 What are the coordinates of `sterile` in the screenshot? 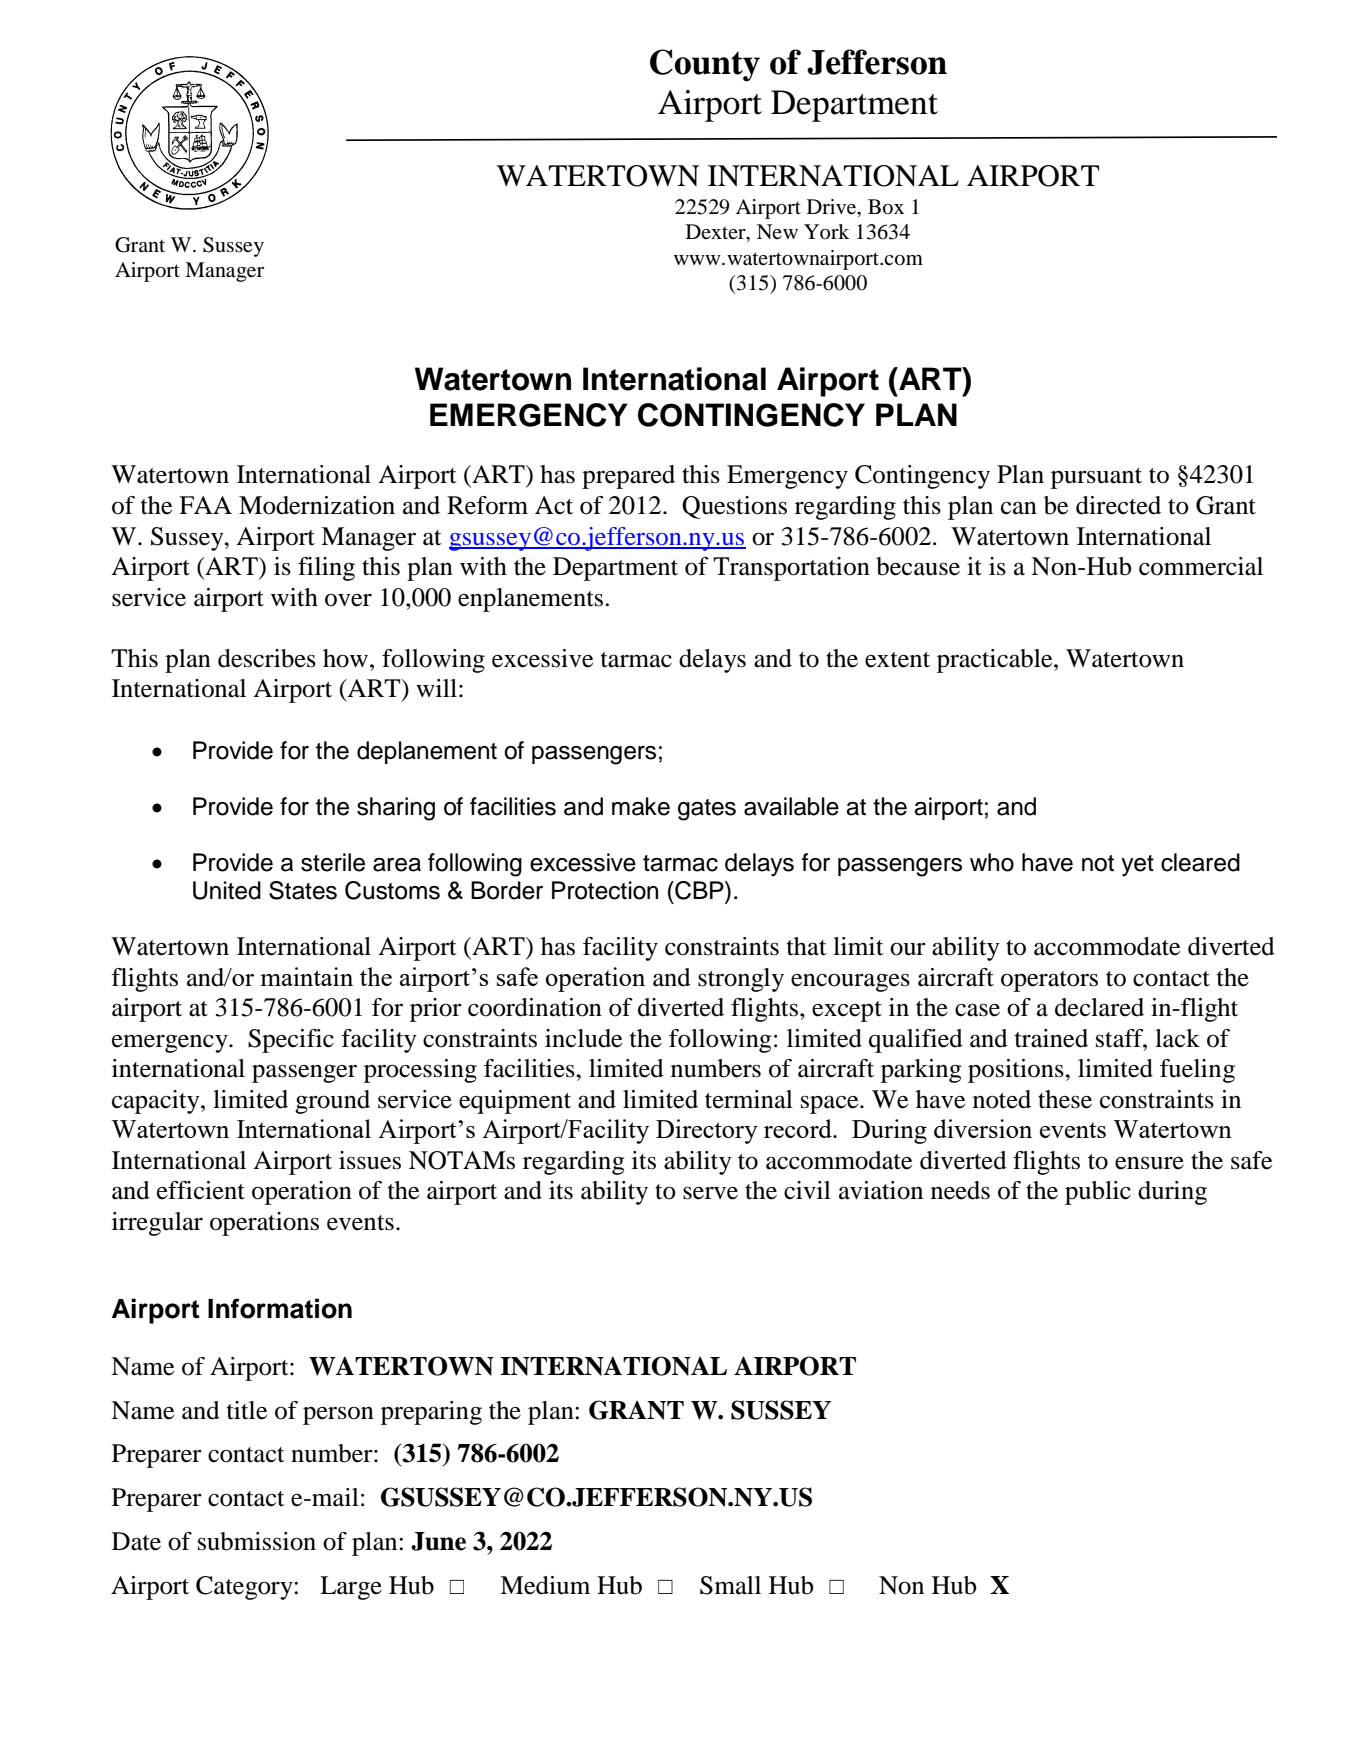 It's located at (333, 862).
